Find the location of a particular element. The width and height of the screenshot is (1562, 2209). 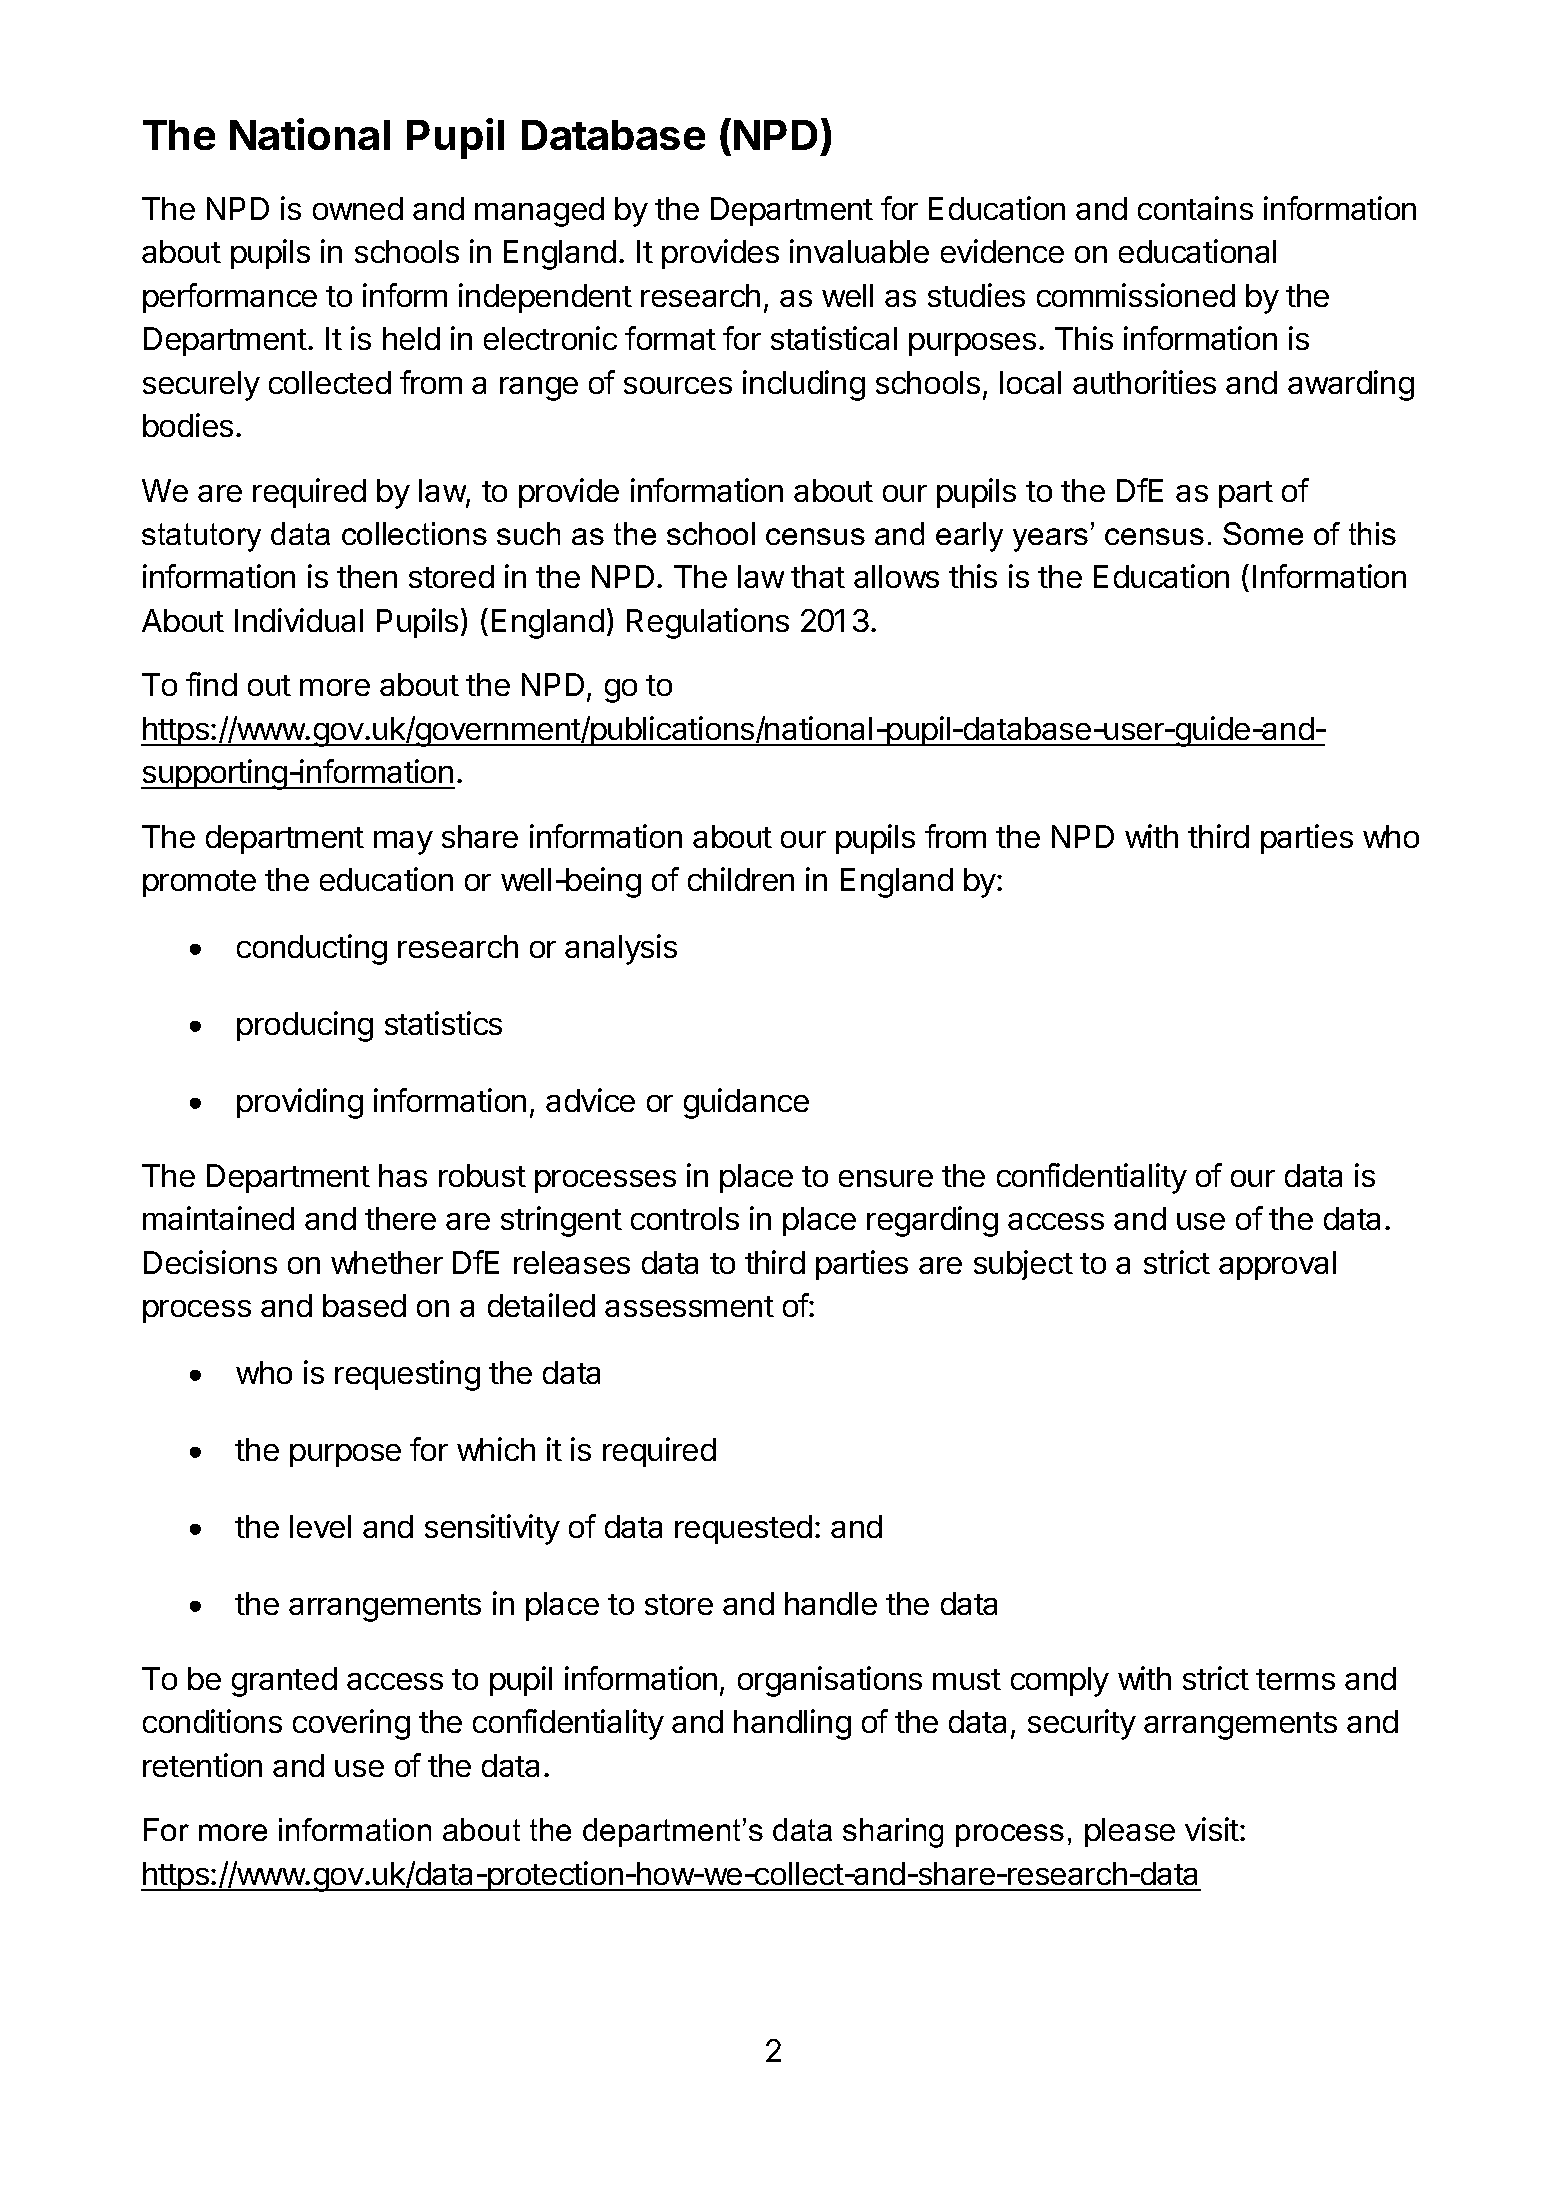

Some is located at coordinates (1263, 533).
